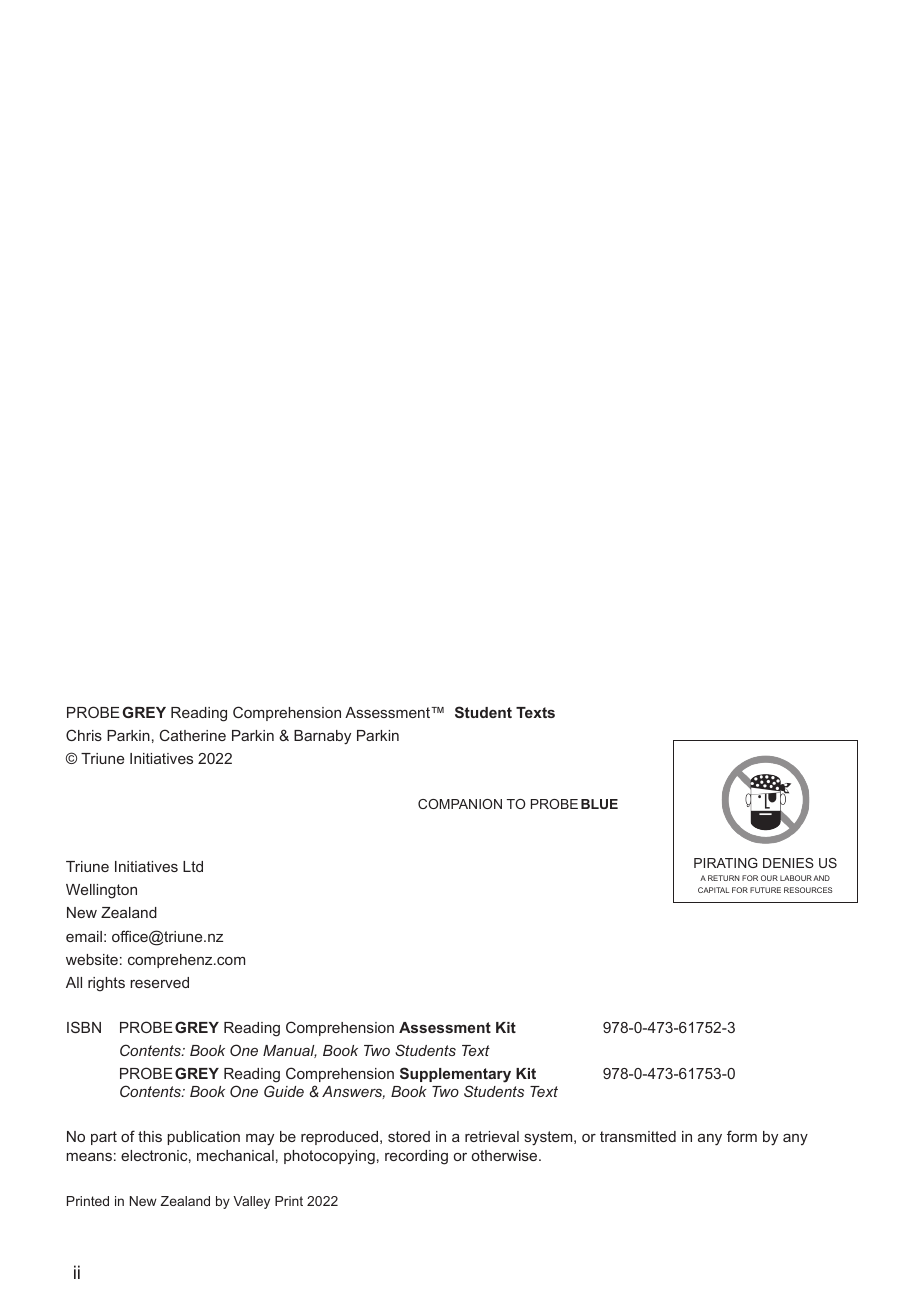 The height and width of the image is (1308, 924). Describe the element at coordinates (322, 737) in the image. I see `Barnaby` at that location.
